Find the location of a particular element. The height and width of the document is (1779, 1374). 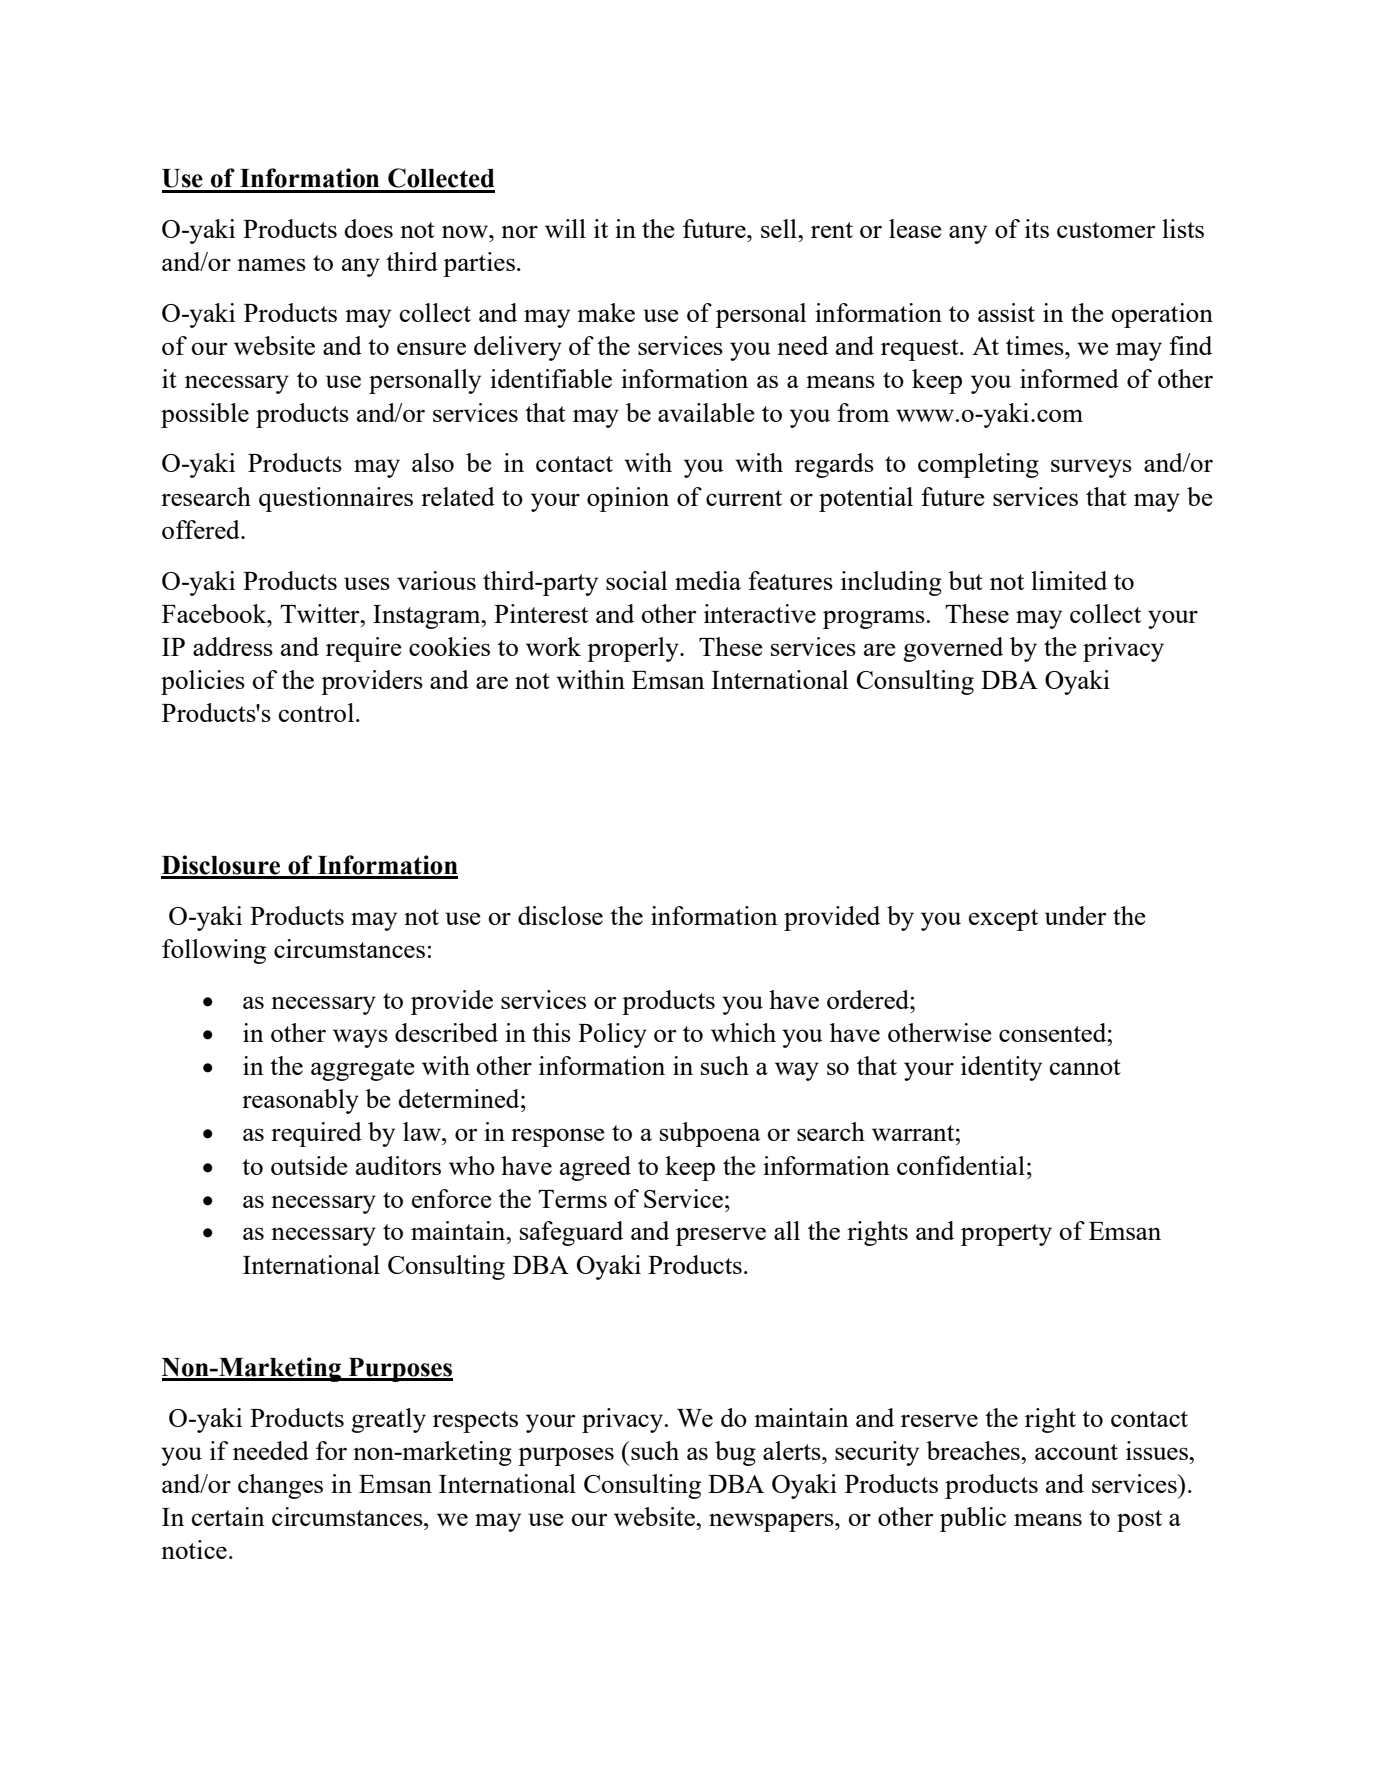

property is located at coordinates (1006, 1235).
